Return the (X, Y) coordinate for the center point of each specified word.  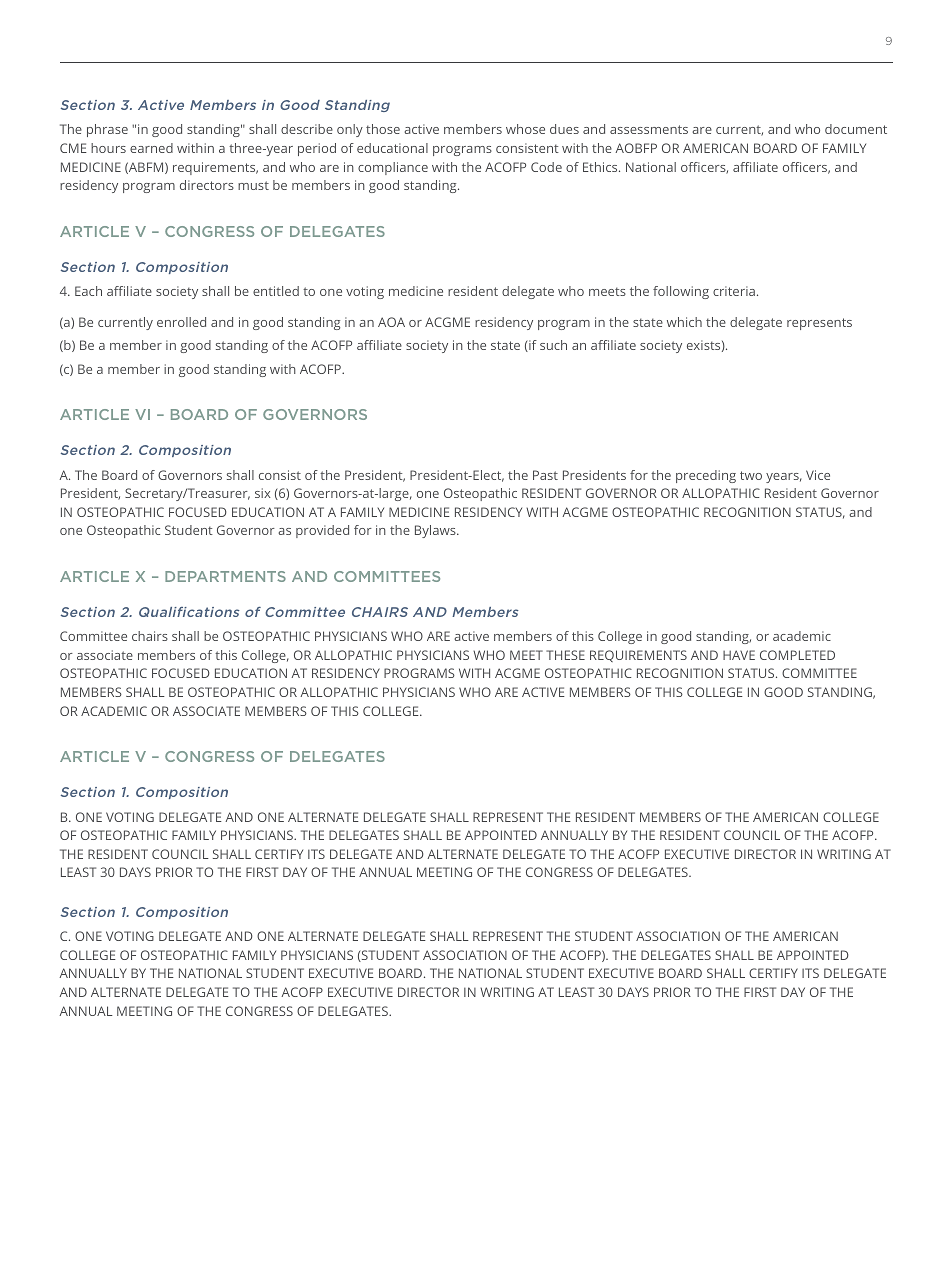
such (553, 345)
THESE (565, 655)
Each (88, 291)
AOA (391, 322)
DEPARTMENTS (225, 576)
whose (525, 129)
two (751, 475)
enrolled (181, 322)
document (856, 129)
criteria (734, 291)
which (684, 322)
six (263, 493)
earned (151, 148)
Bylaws (436, 531)
